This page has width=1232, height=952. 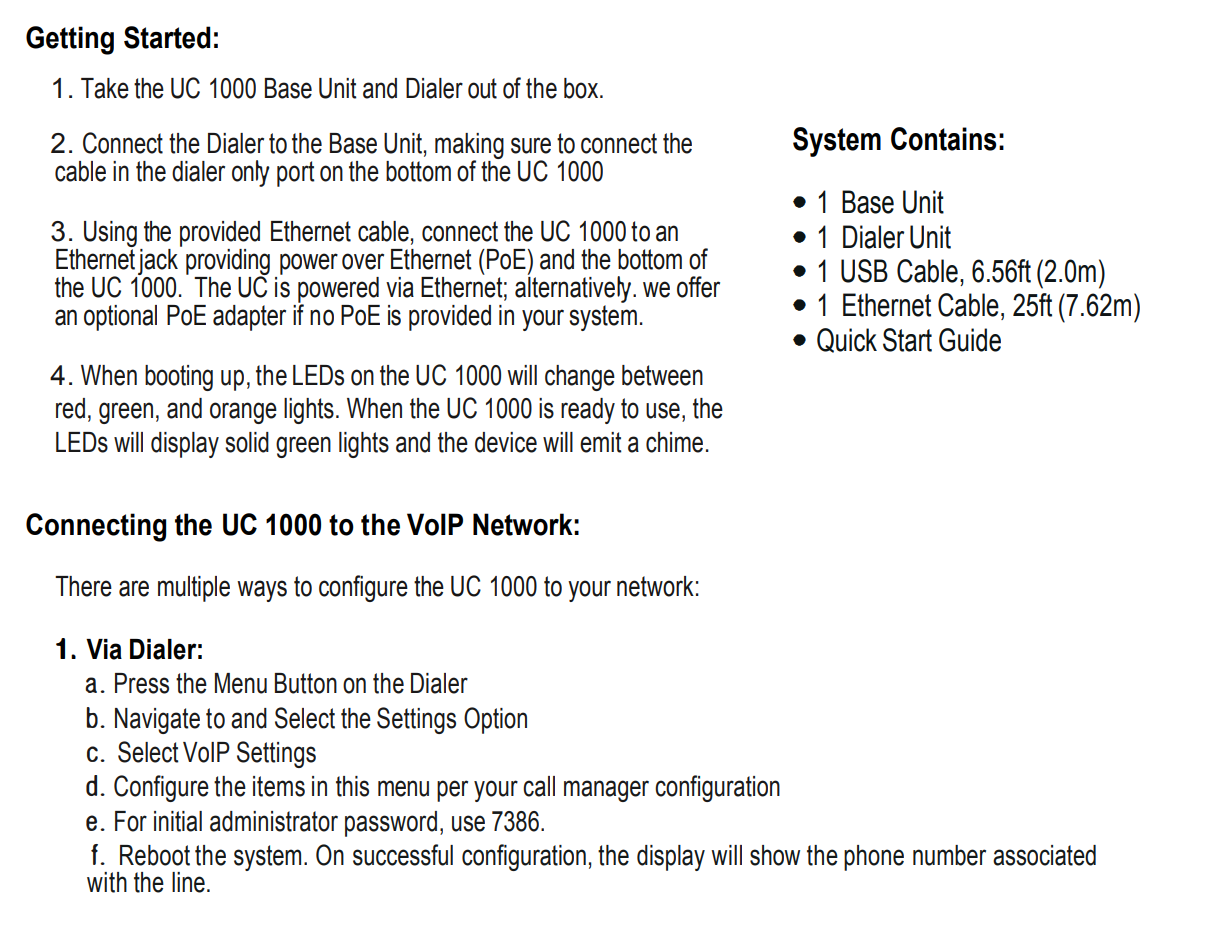 What do you see at coordinates (943, 139) in the page?
I see `Contains` at bounding box center [943, 139].
